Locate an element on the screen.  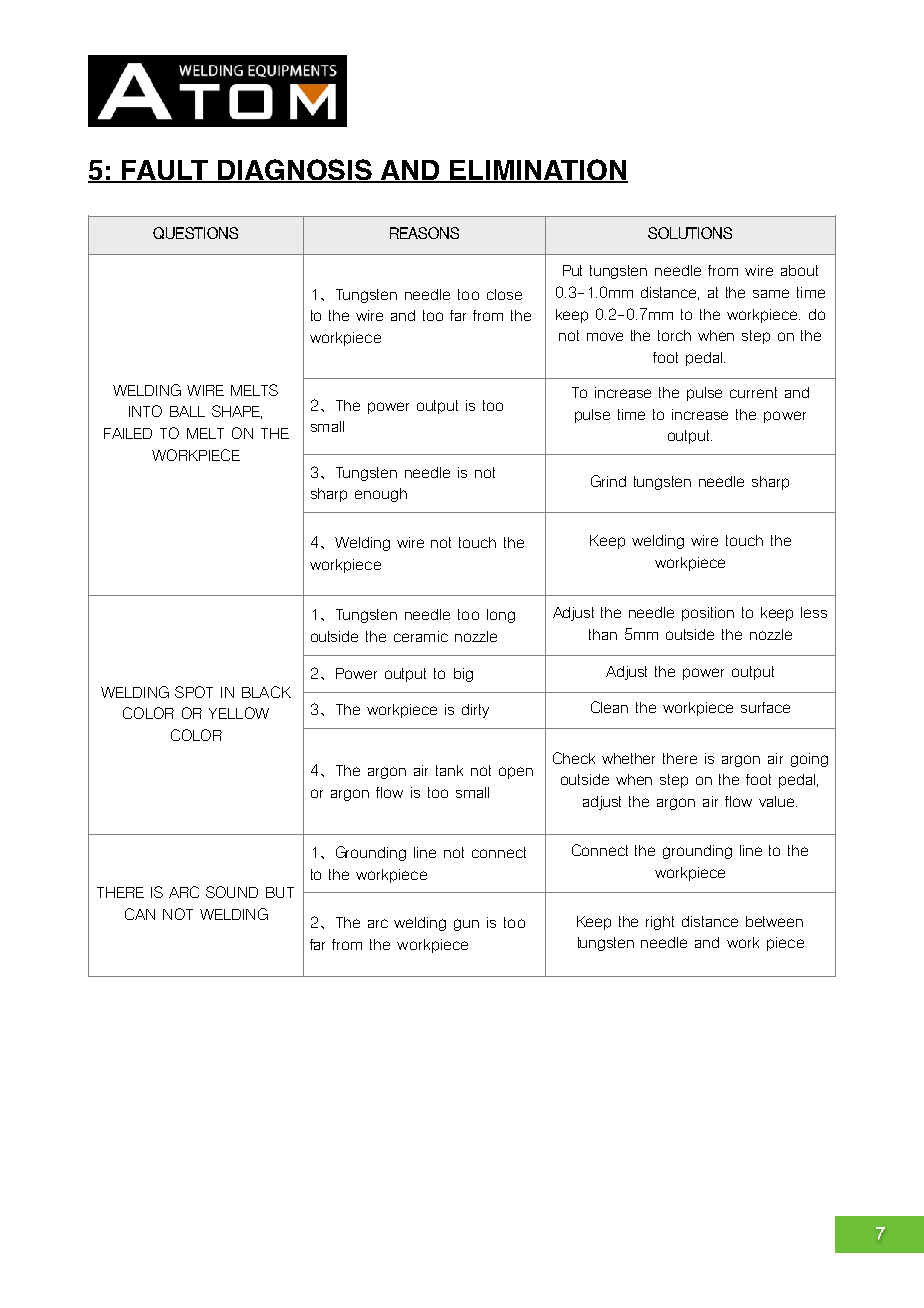
gun is located at coordinates (466, 925).
